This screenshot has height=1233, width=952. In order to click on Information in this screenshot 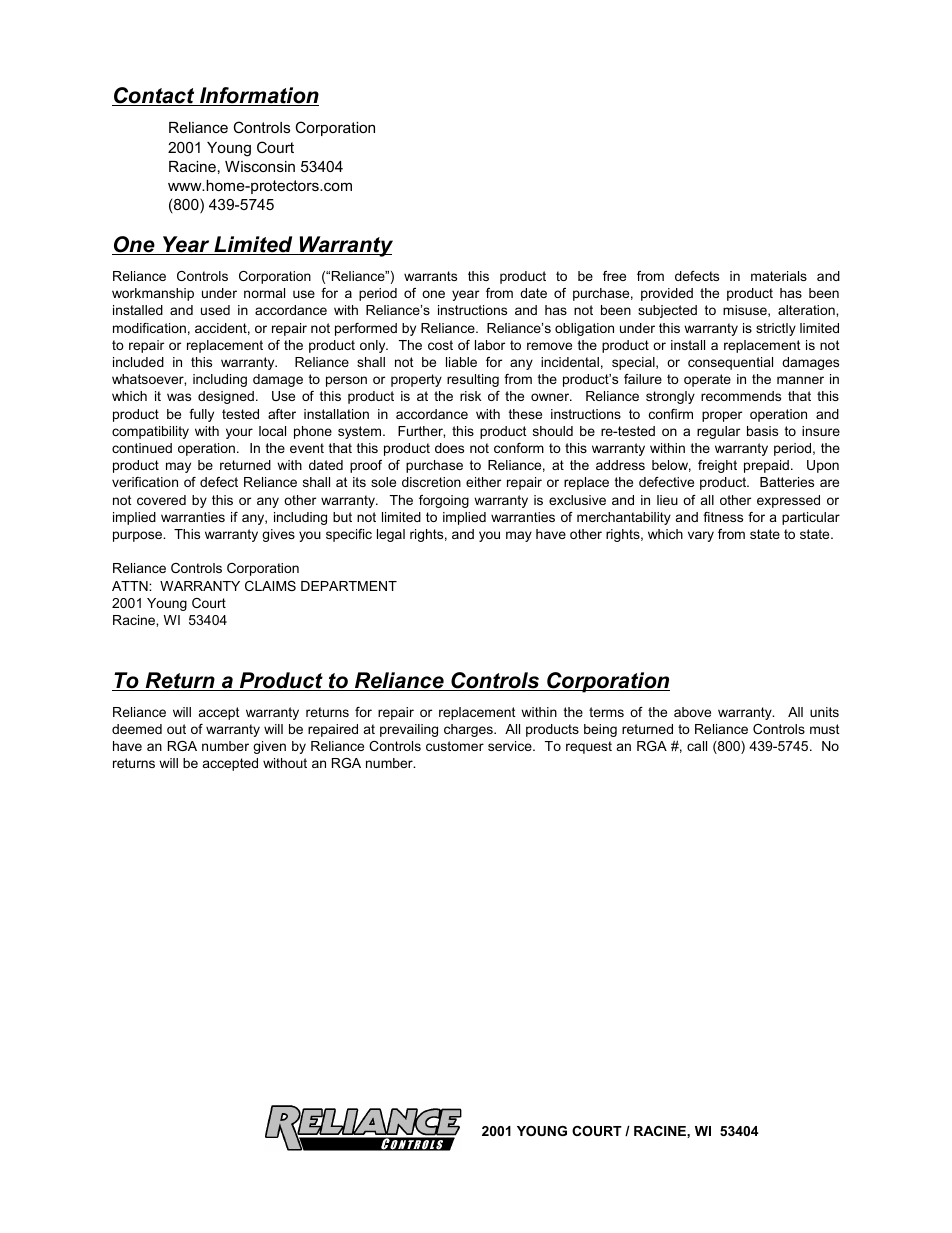, I will do `click(258, 96)`.
